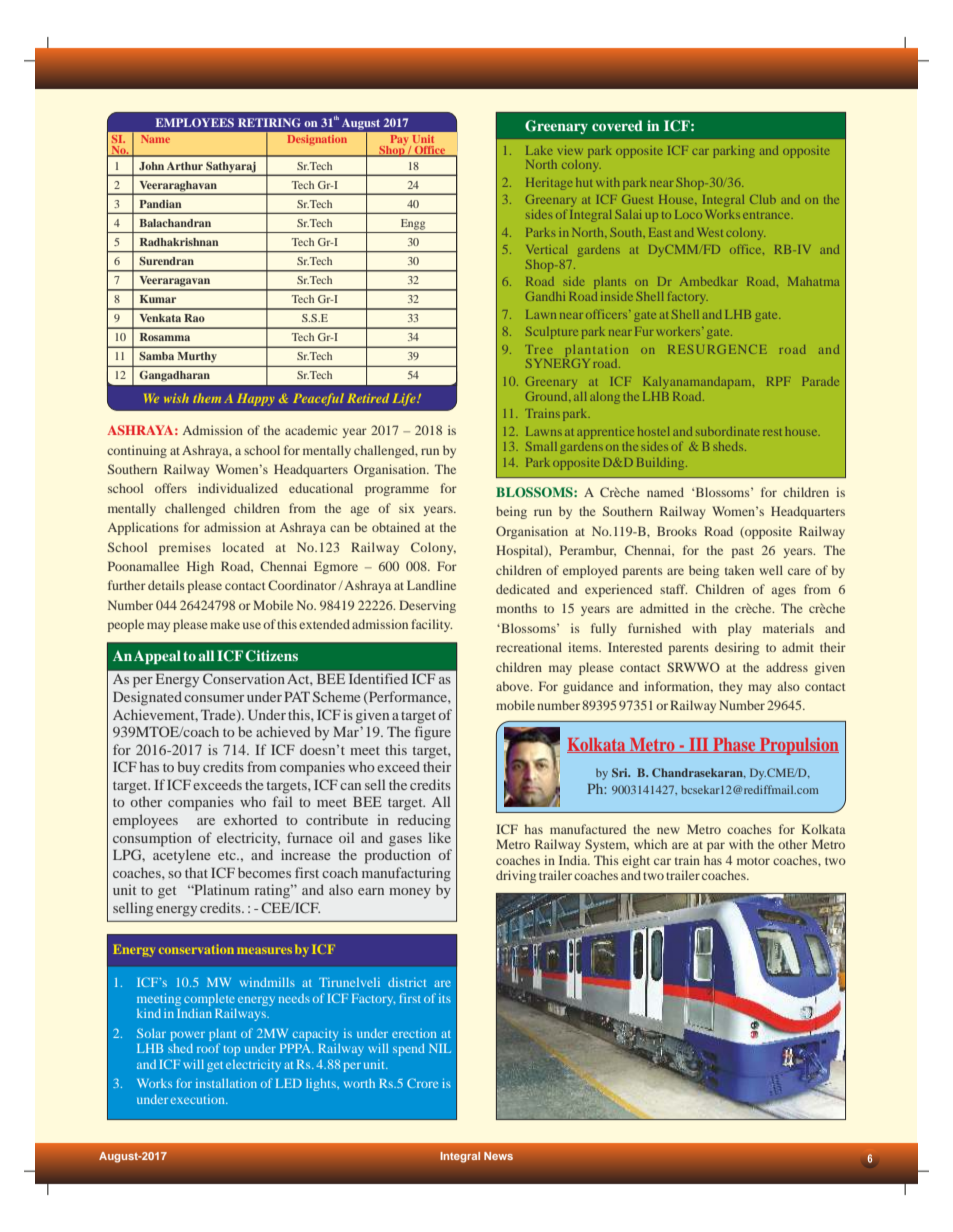 The width and height of the screenshot is (953, 1232). I want to click on Lake, so click(539, 150).
